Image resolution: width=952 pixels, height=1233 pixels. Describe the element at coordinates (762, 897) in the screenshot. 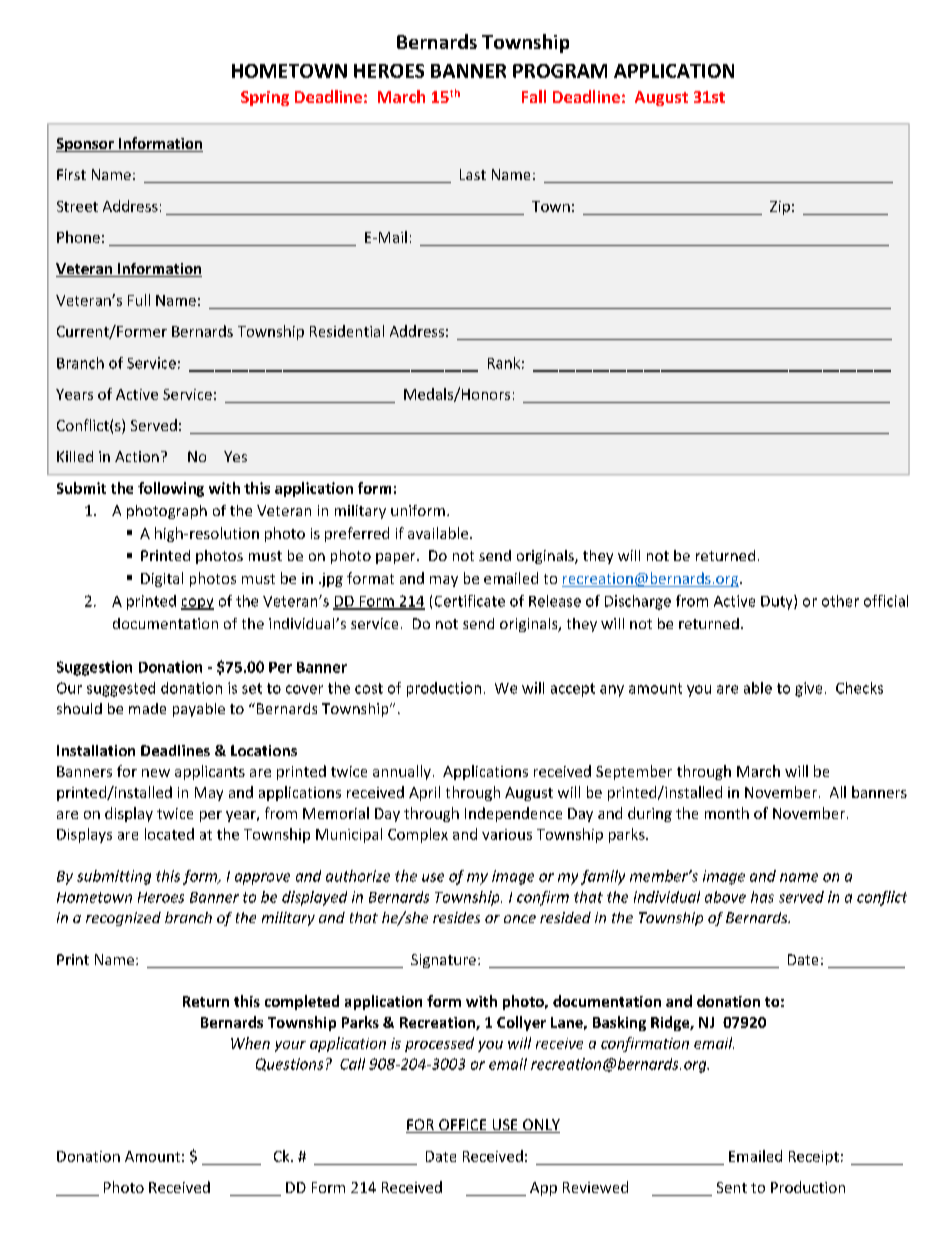

I see `has` at that location.
